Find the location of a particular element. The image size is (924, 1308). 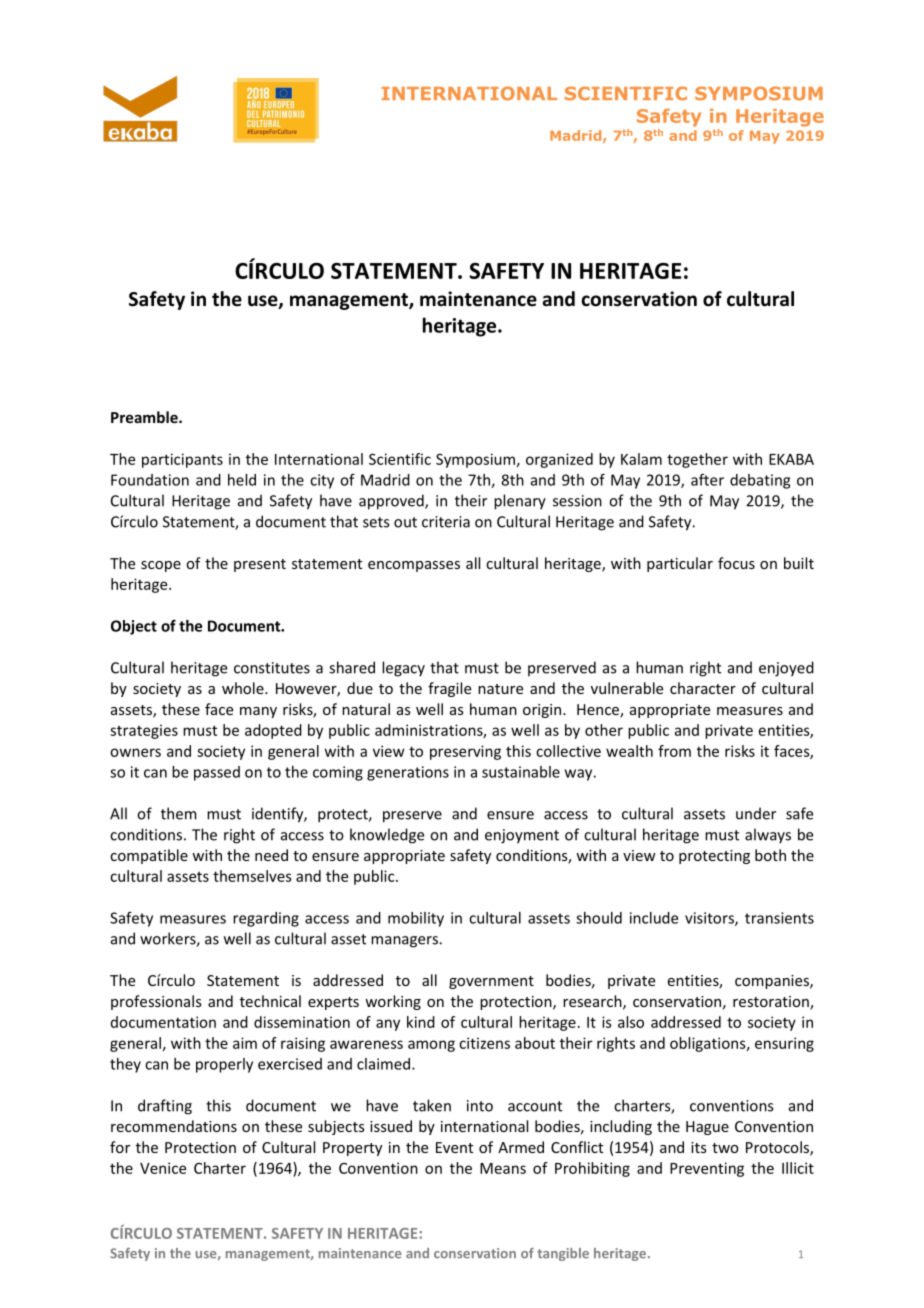

enjoyment is located at coordinates (522, 836).
